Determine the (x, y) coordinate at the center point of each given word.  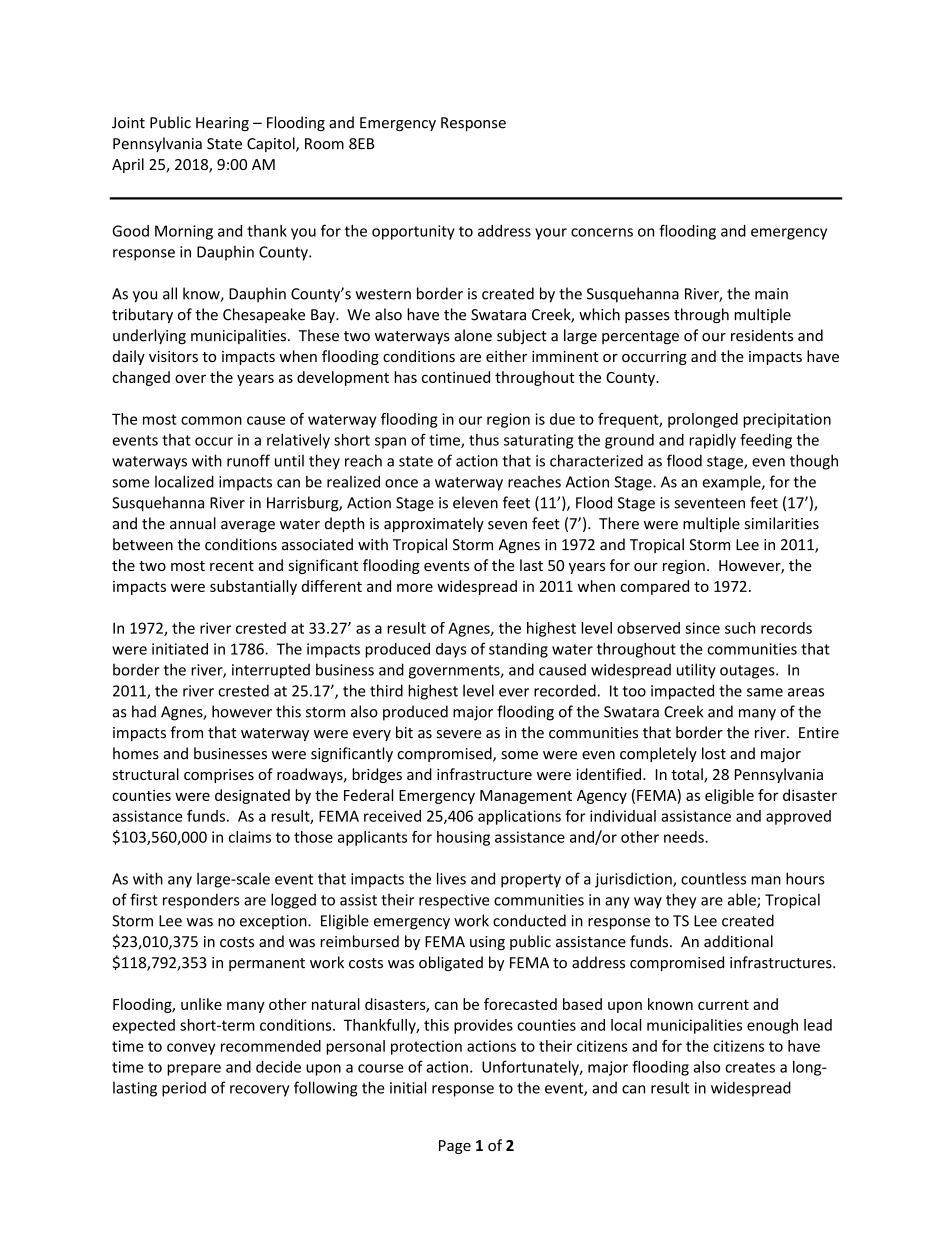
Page (455, 1147)
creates (750, 1067)
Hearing (222, 124)
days (451, 650)
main (771, 294)
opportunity (413, 232)
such (740, 628)
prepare (194, 1070)
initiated (180, 649)
